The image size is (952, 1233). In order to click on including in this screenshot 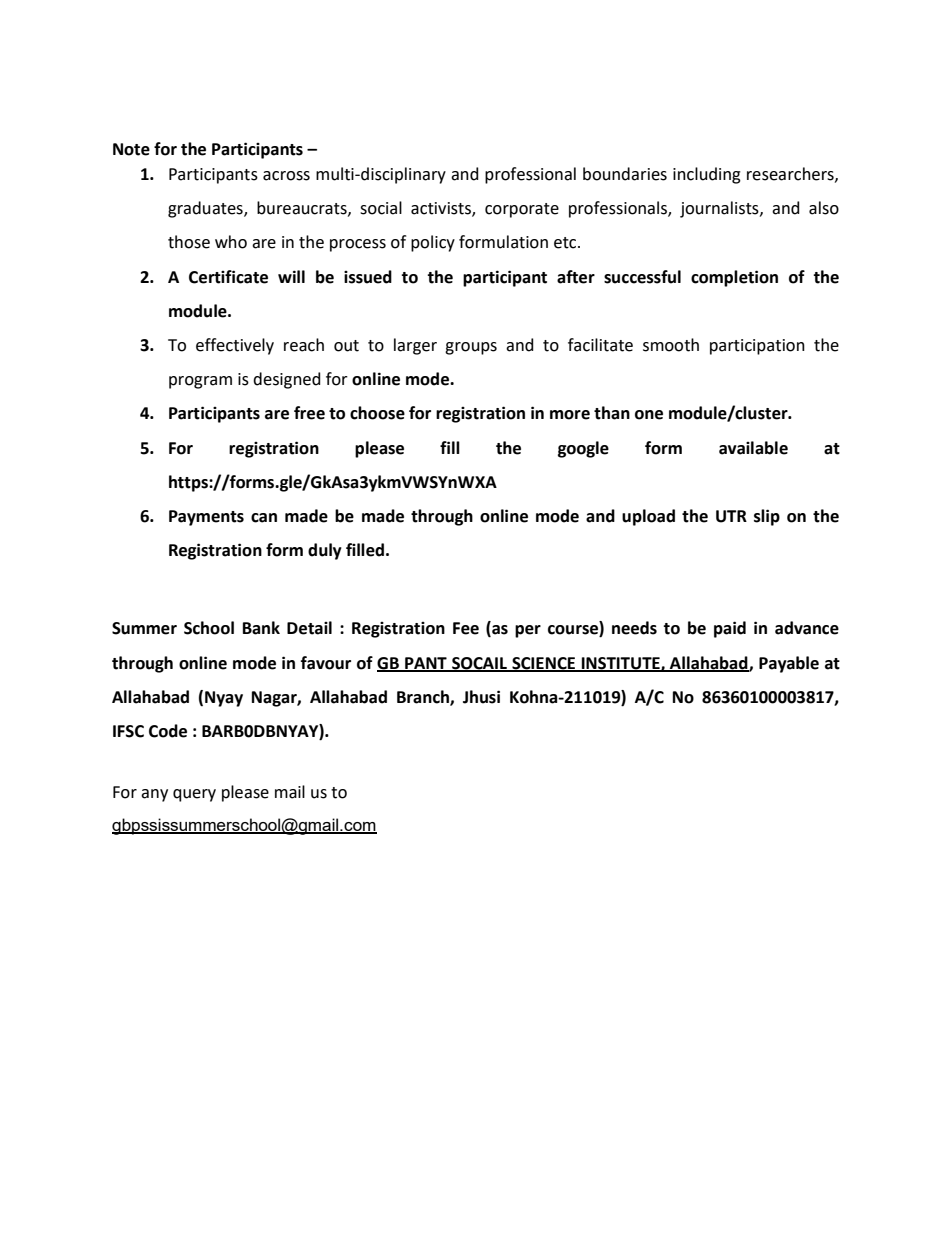, I will do `click(707, 175)`.
